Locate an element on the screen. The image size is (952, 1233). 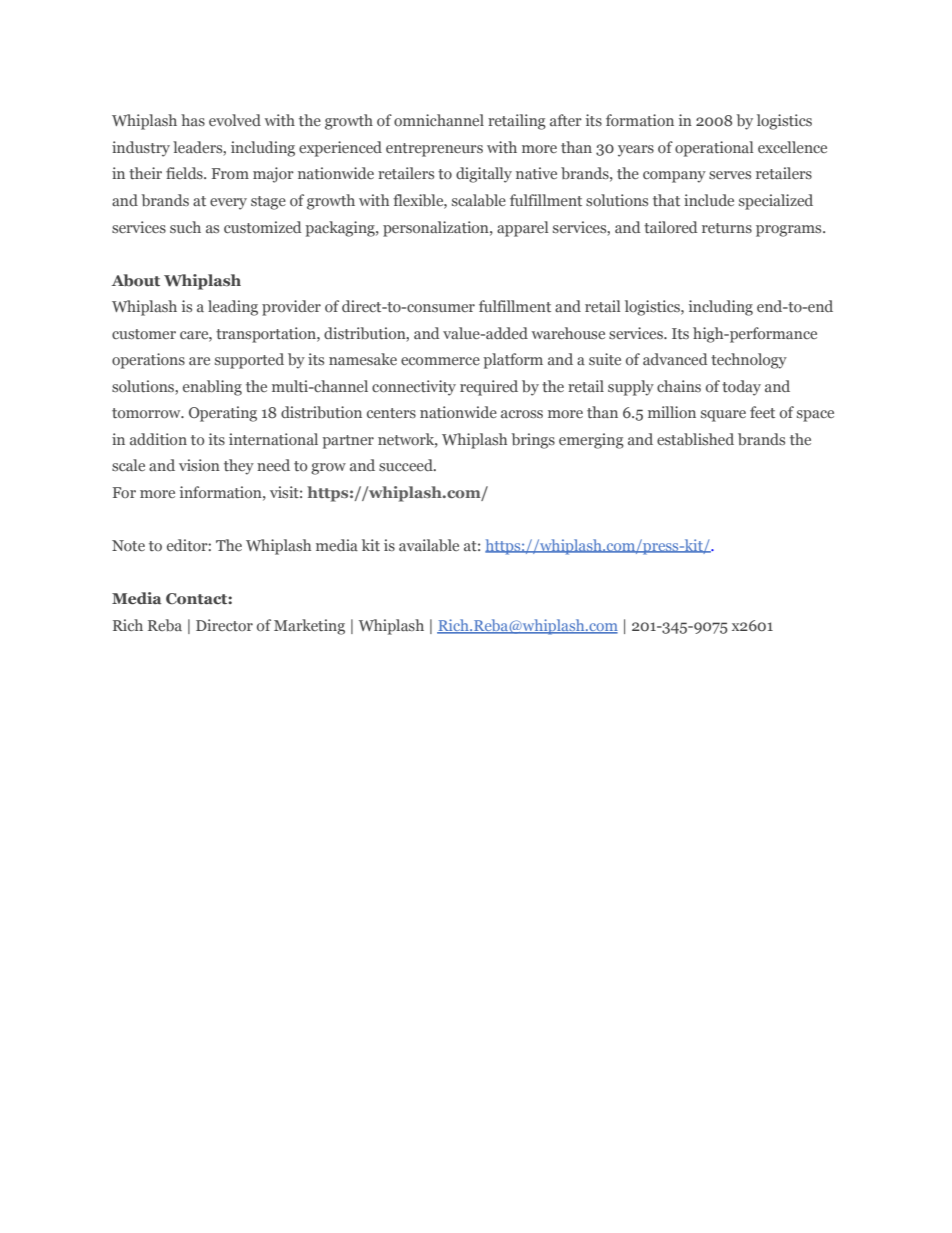
established is located at coordinates (695, 439).
